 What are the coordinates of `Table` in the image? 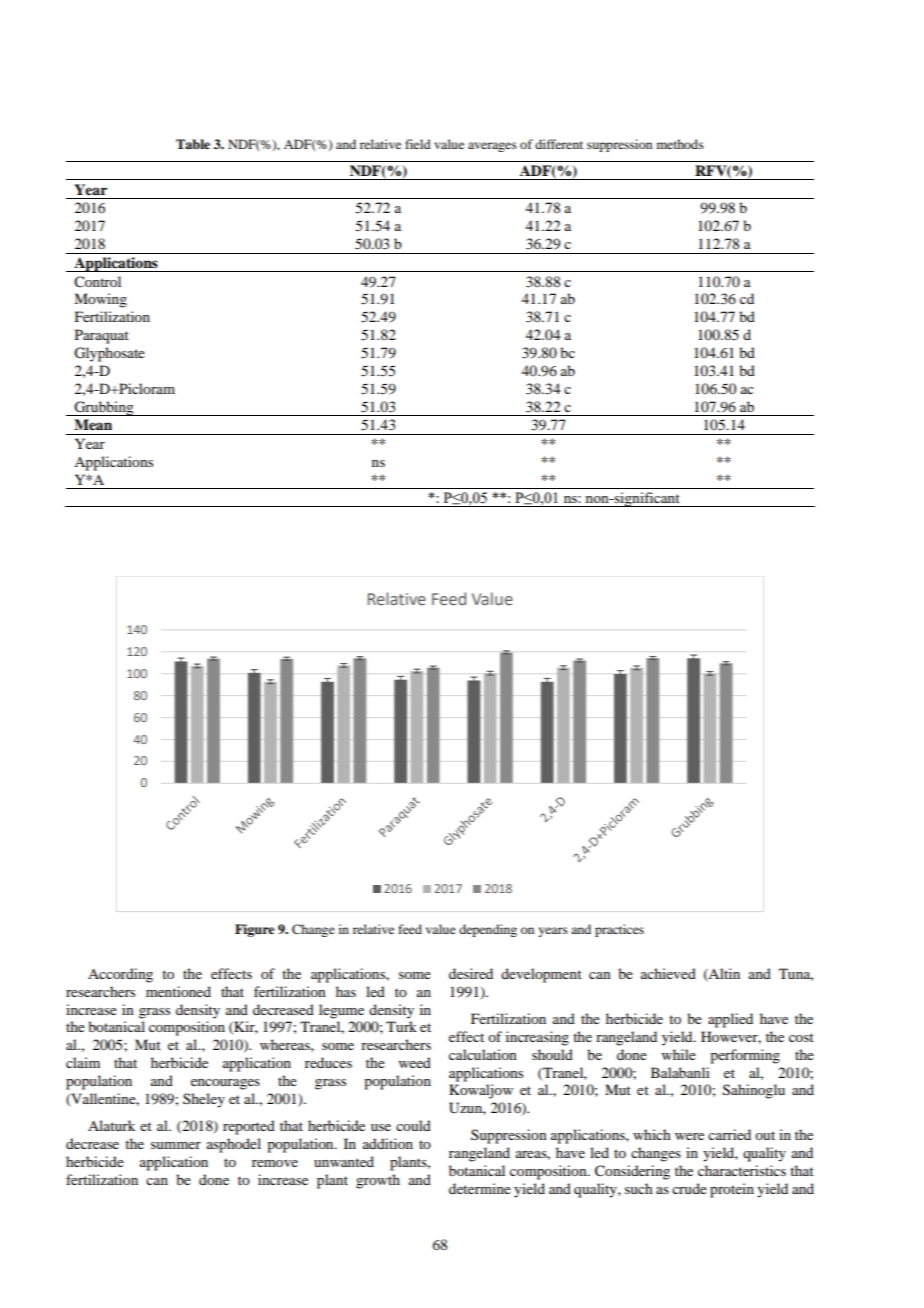 It's located at (193, 144).
